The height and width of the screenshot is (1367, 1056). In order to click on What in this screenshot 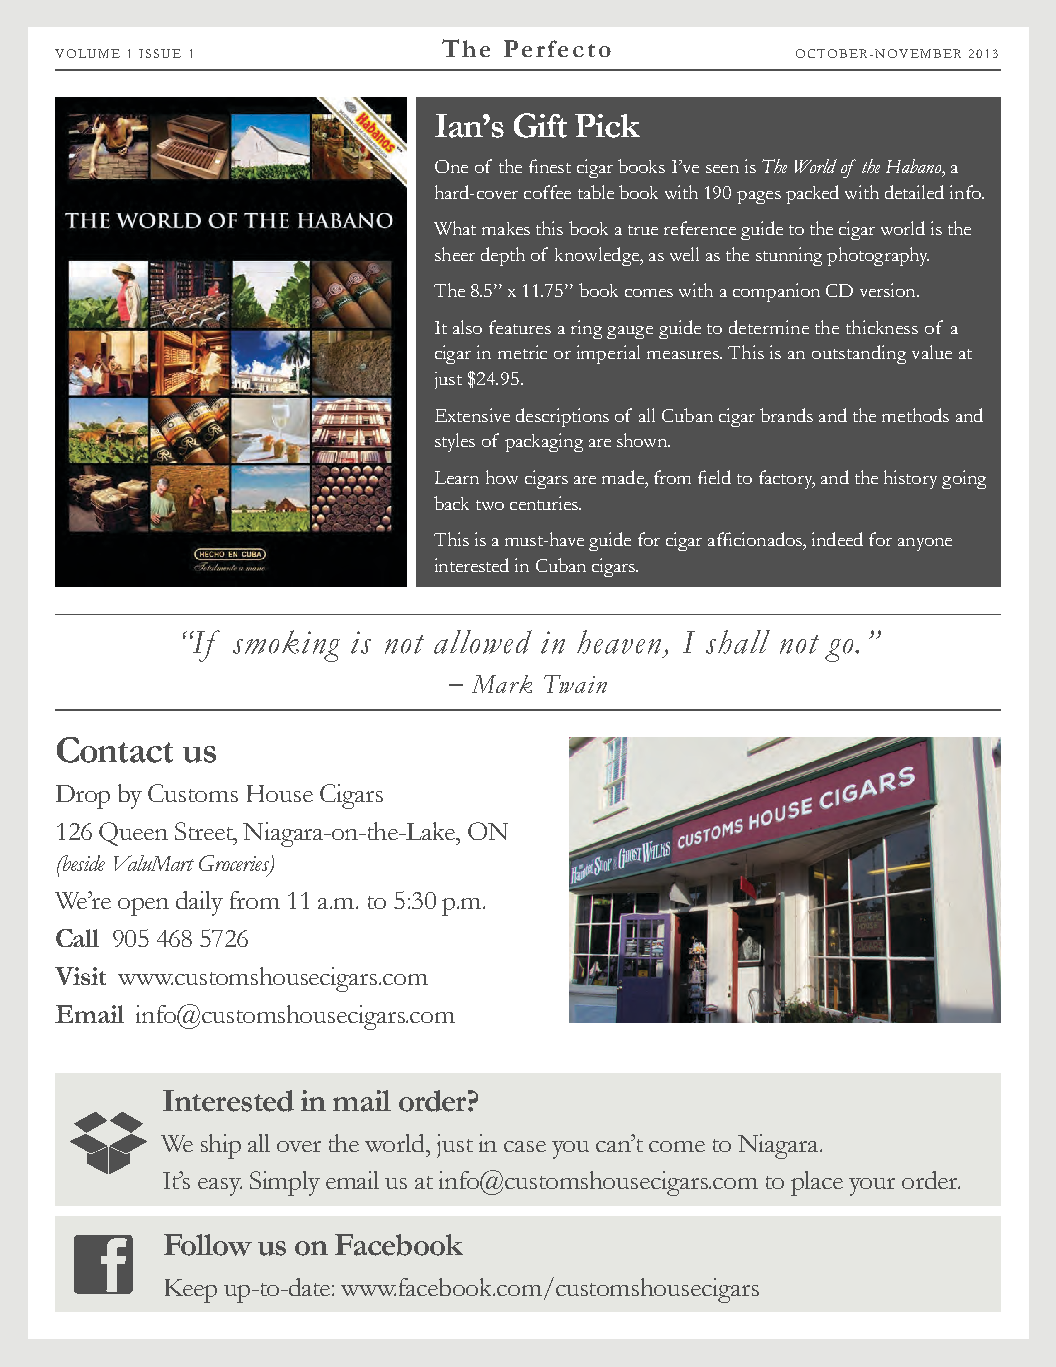, I will do `click(455, 228)`.
